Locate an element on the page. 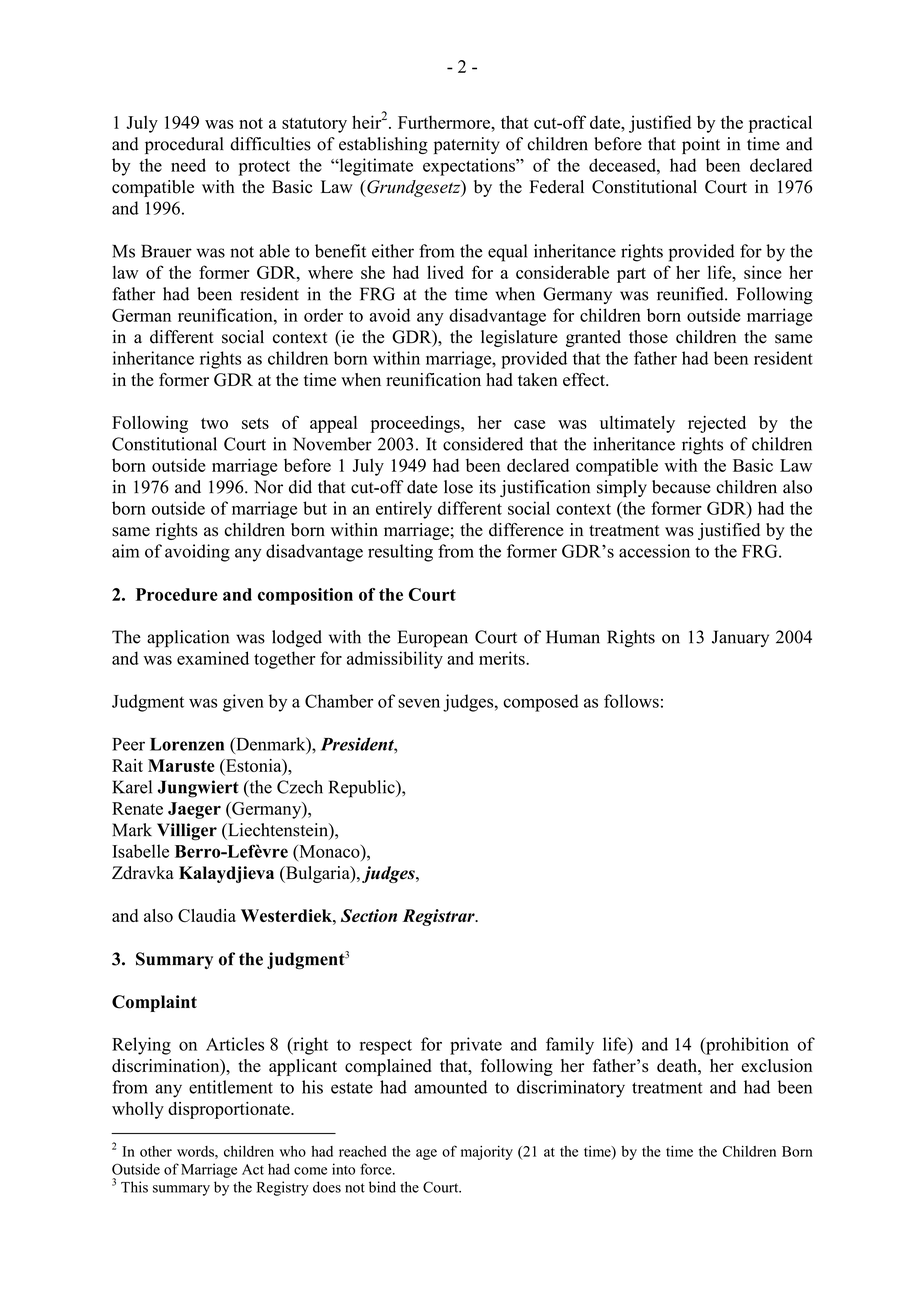 The width and height of the image is (924, 1308). point is located at coordinates (701, 145).
